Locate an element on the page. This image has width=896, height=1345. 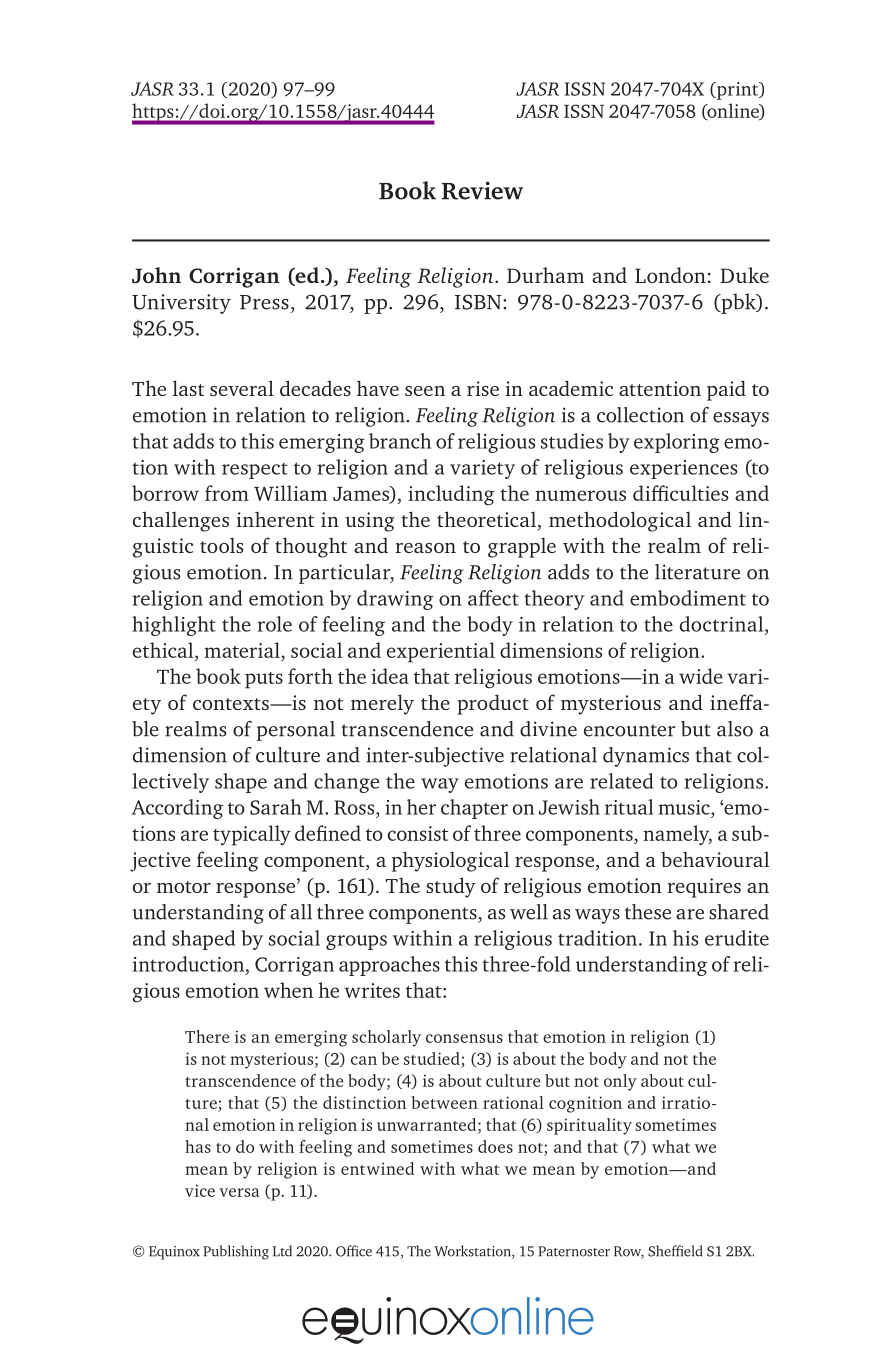
versa is located at coordinates (239, 1192).
